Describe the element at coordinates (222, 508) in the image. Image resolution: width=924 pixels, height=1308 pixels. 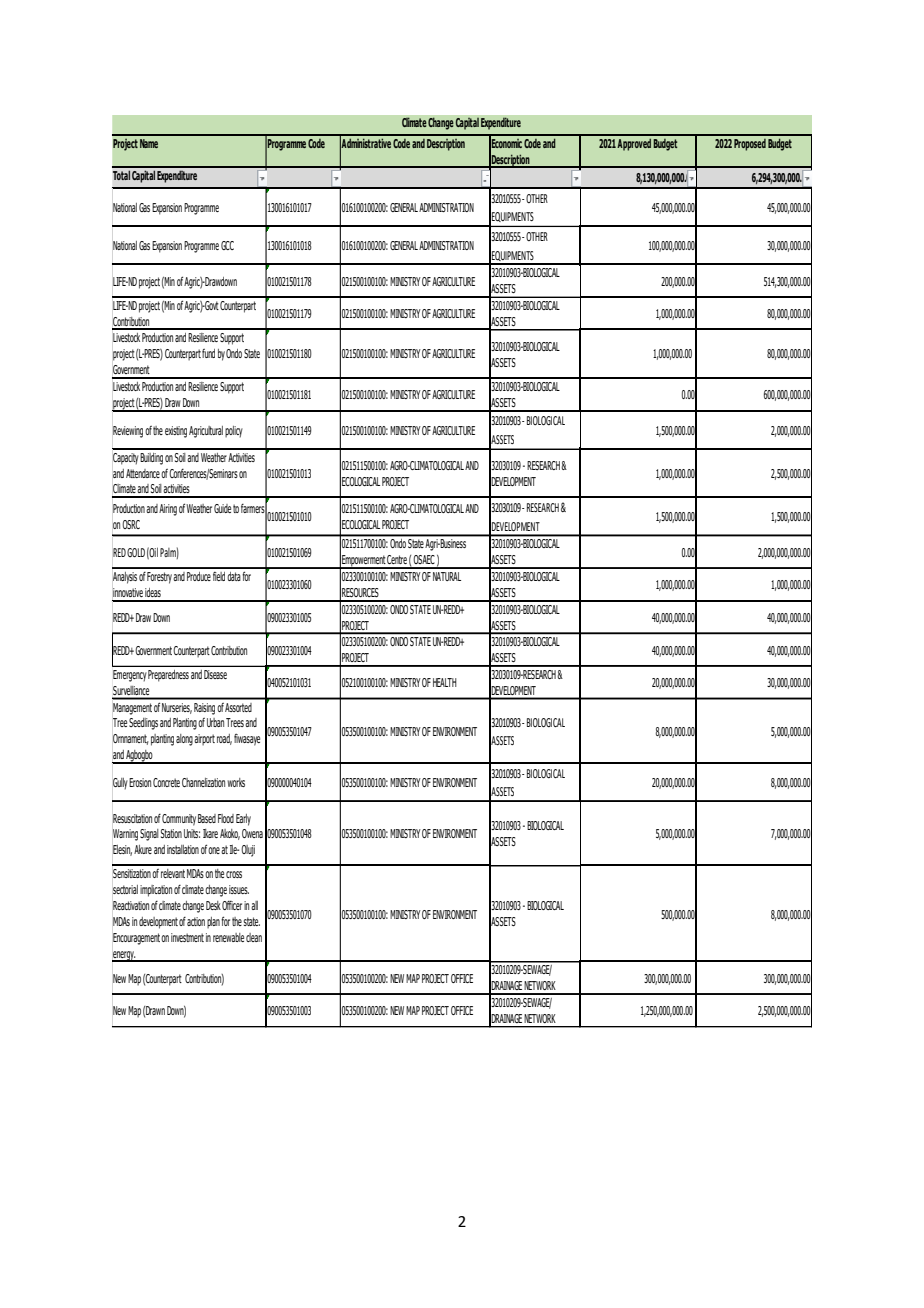
I see `Guide` at that location.
